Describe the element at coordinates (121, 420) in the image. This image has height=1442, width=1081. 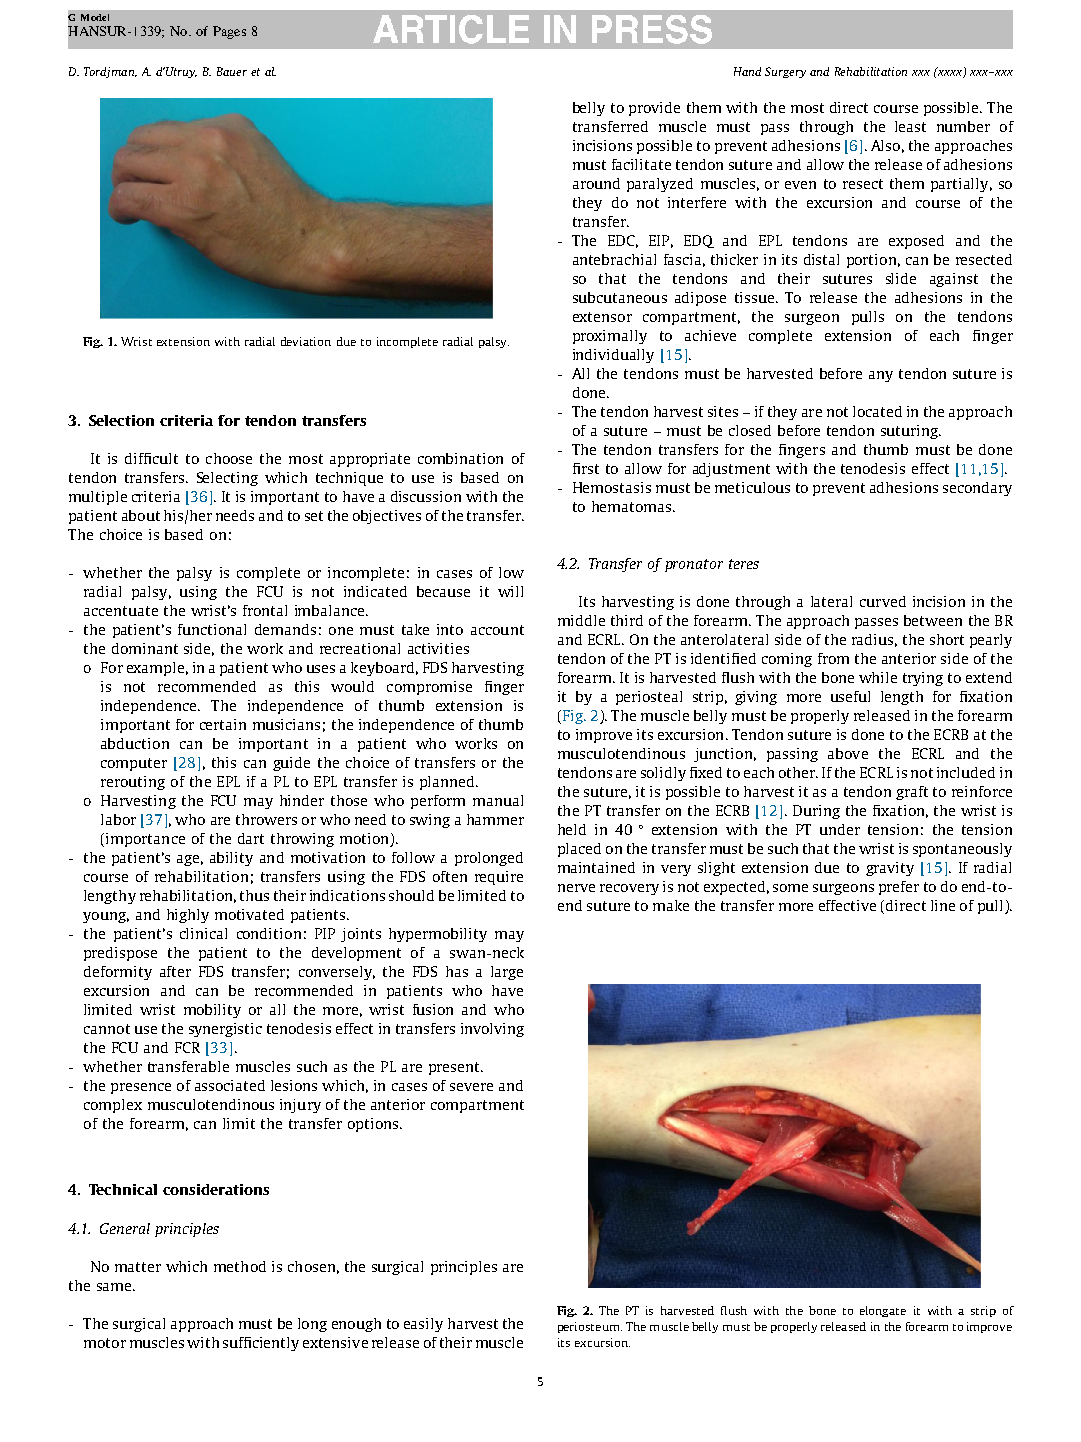
I see `Selection` at that location.
